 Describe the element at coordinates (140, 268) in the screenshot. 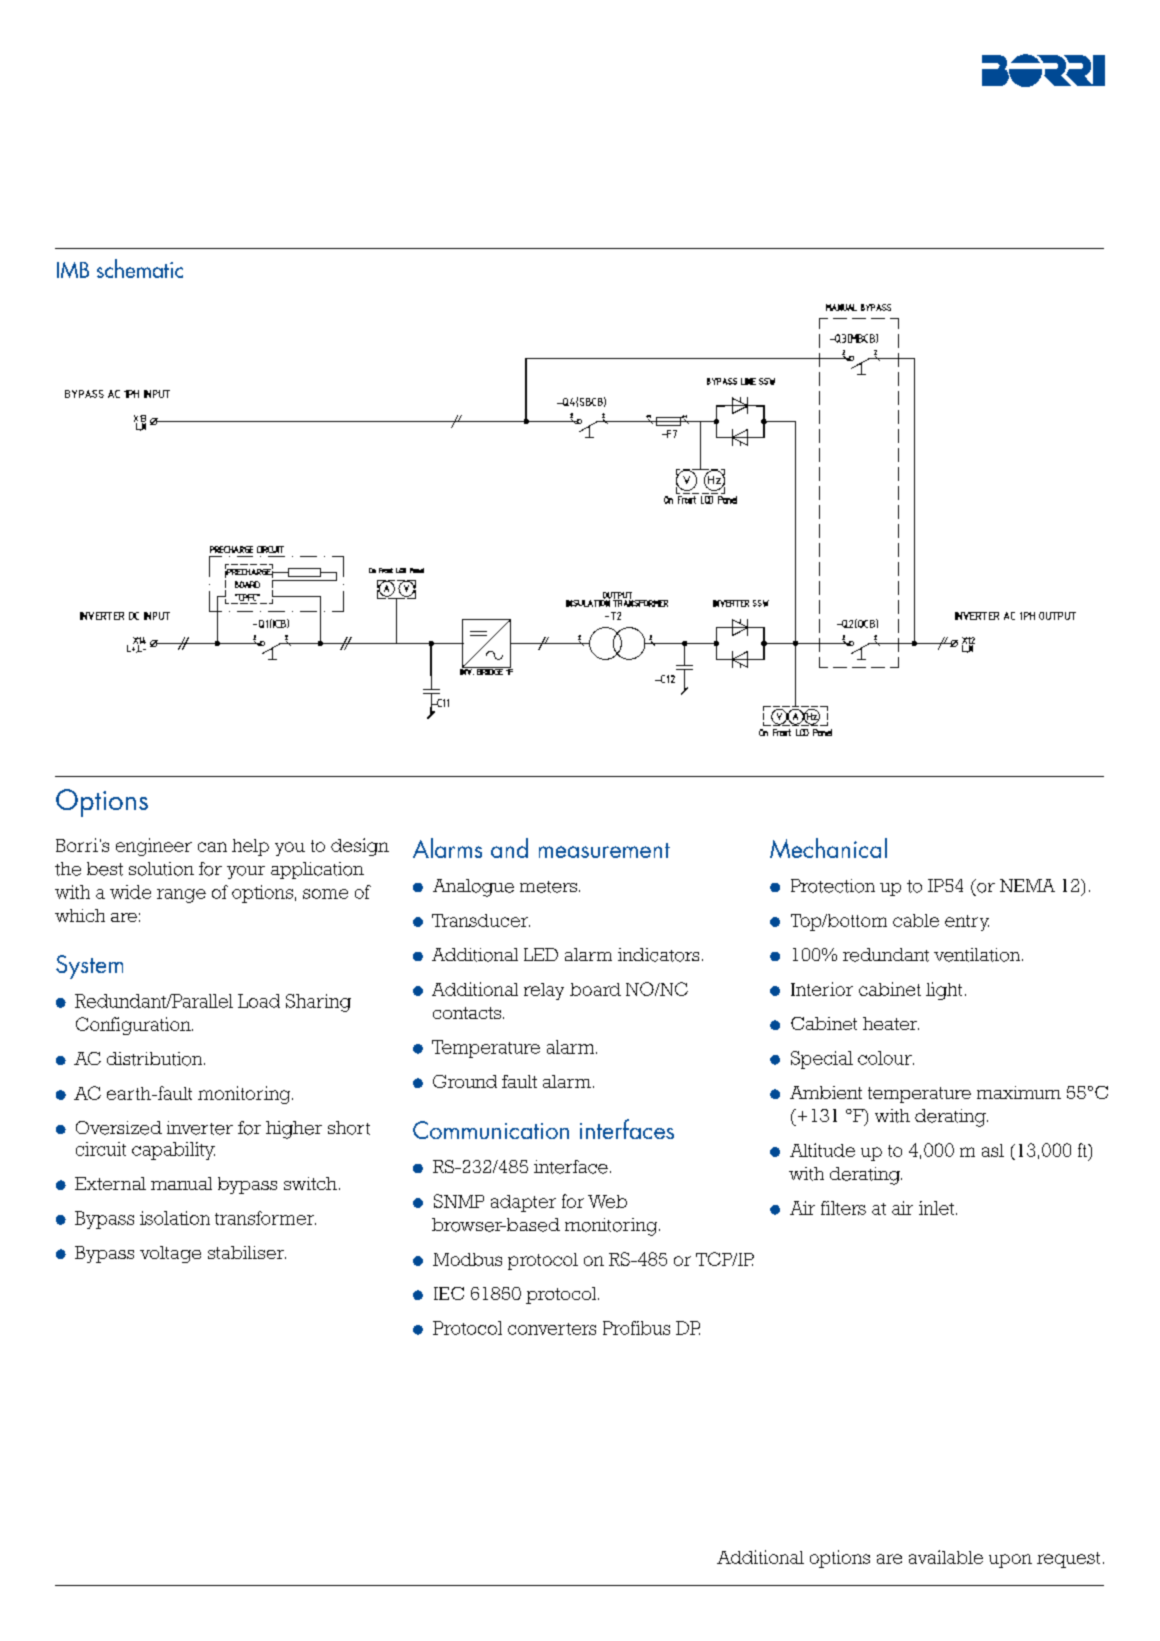

I see `schematic` at that location.
